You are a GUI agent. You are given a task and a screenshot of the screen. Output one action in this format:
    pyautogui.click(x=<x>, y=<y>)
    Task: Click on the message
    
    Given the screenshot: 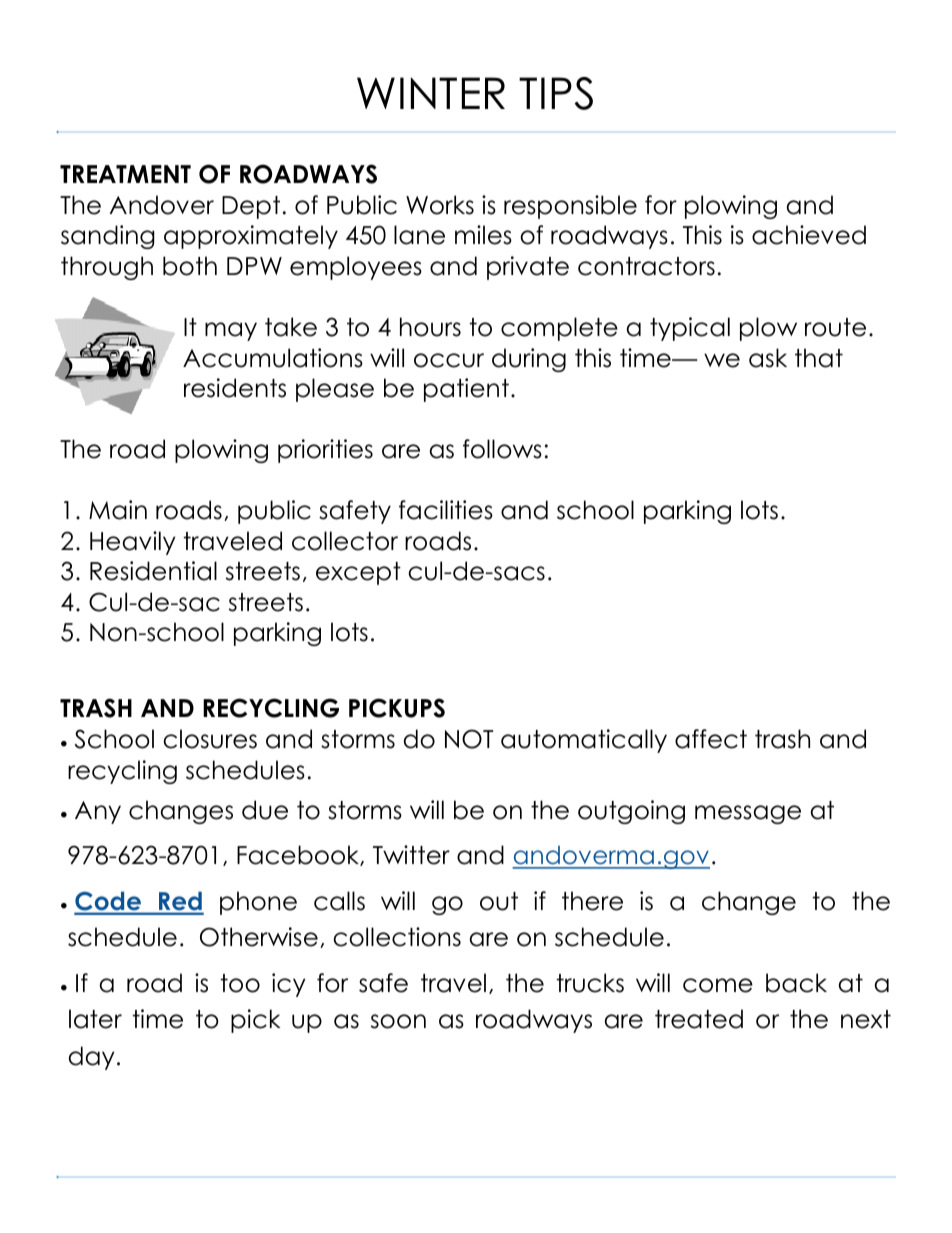 What is the action you would take?
    pyautogui.click(x=748, y=814)
